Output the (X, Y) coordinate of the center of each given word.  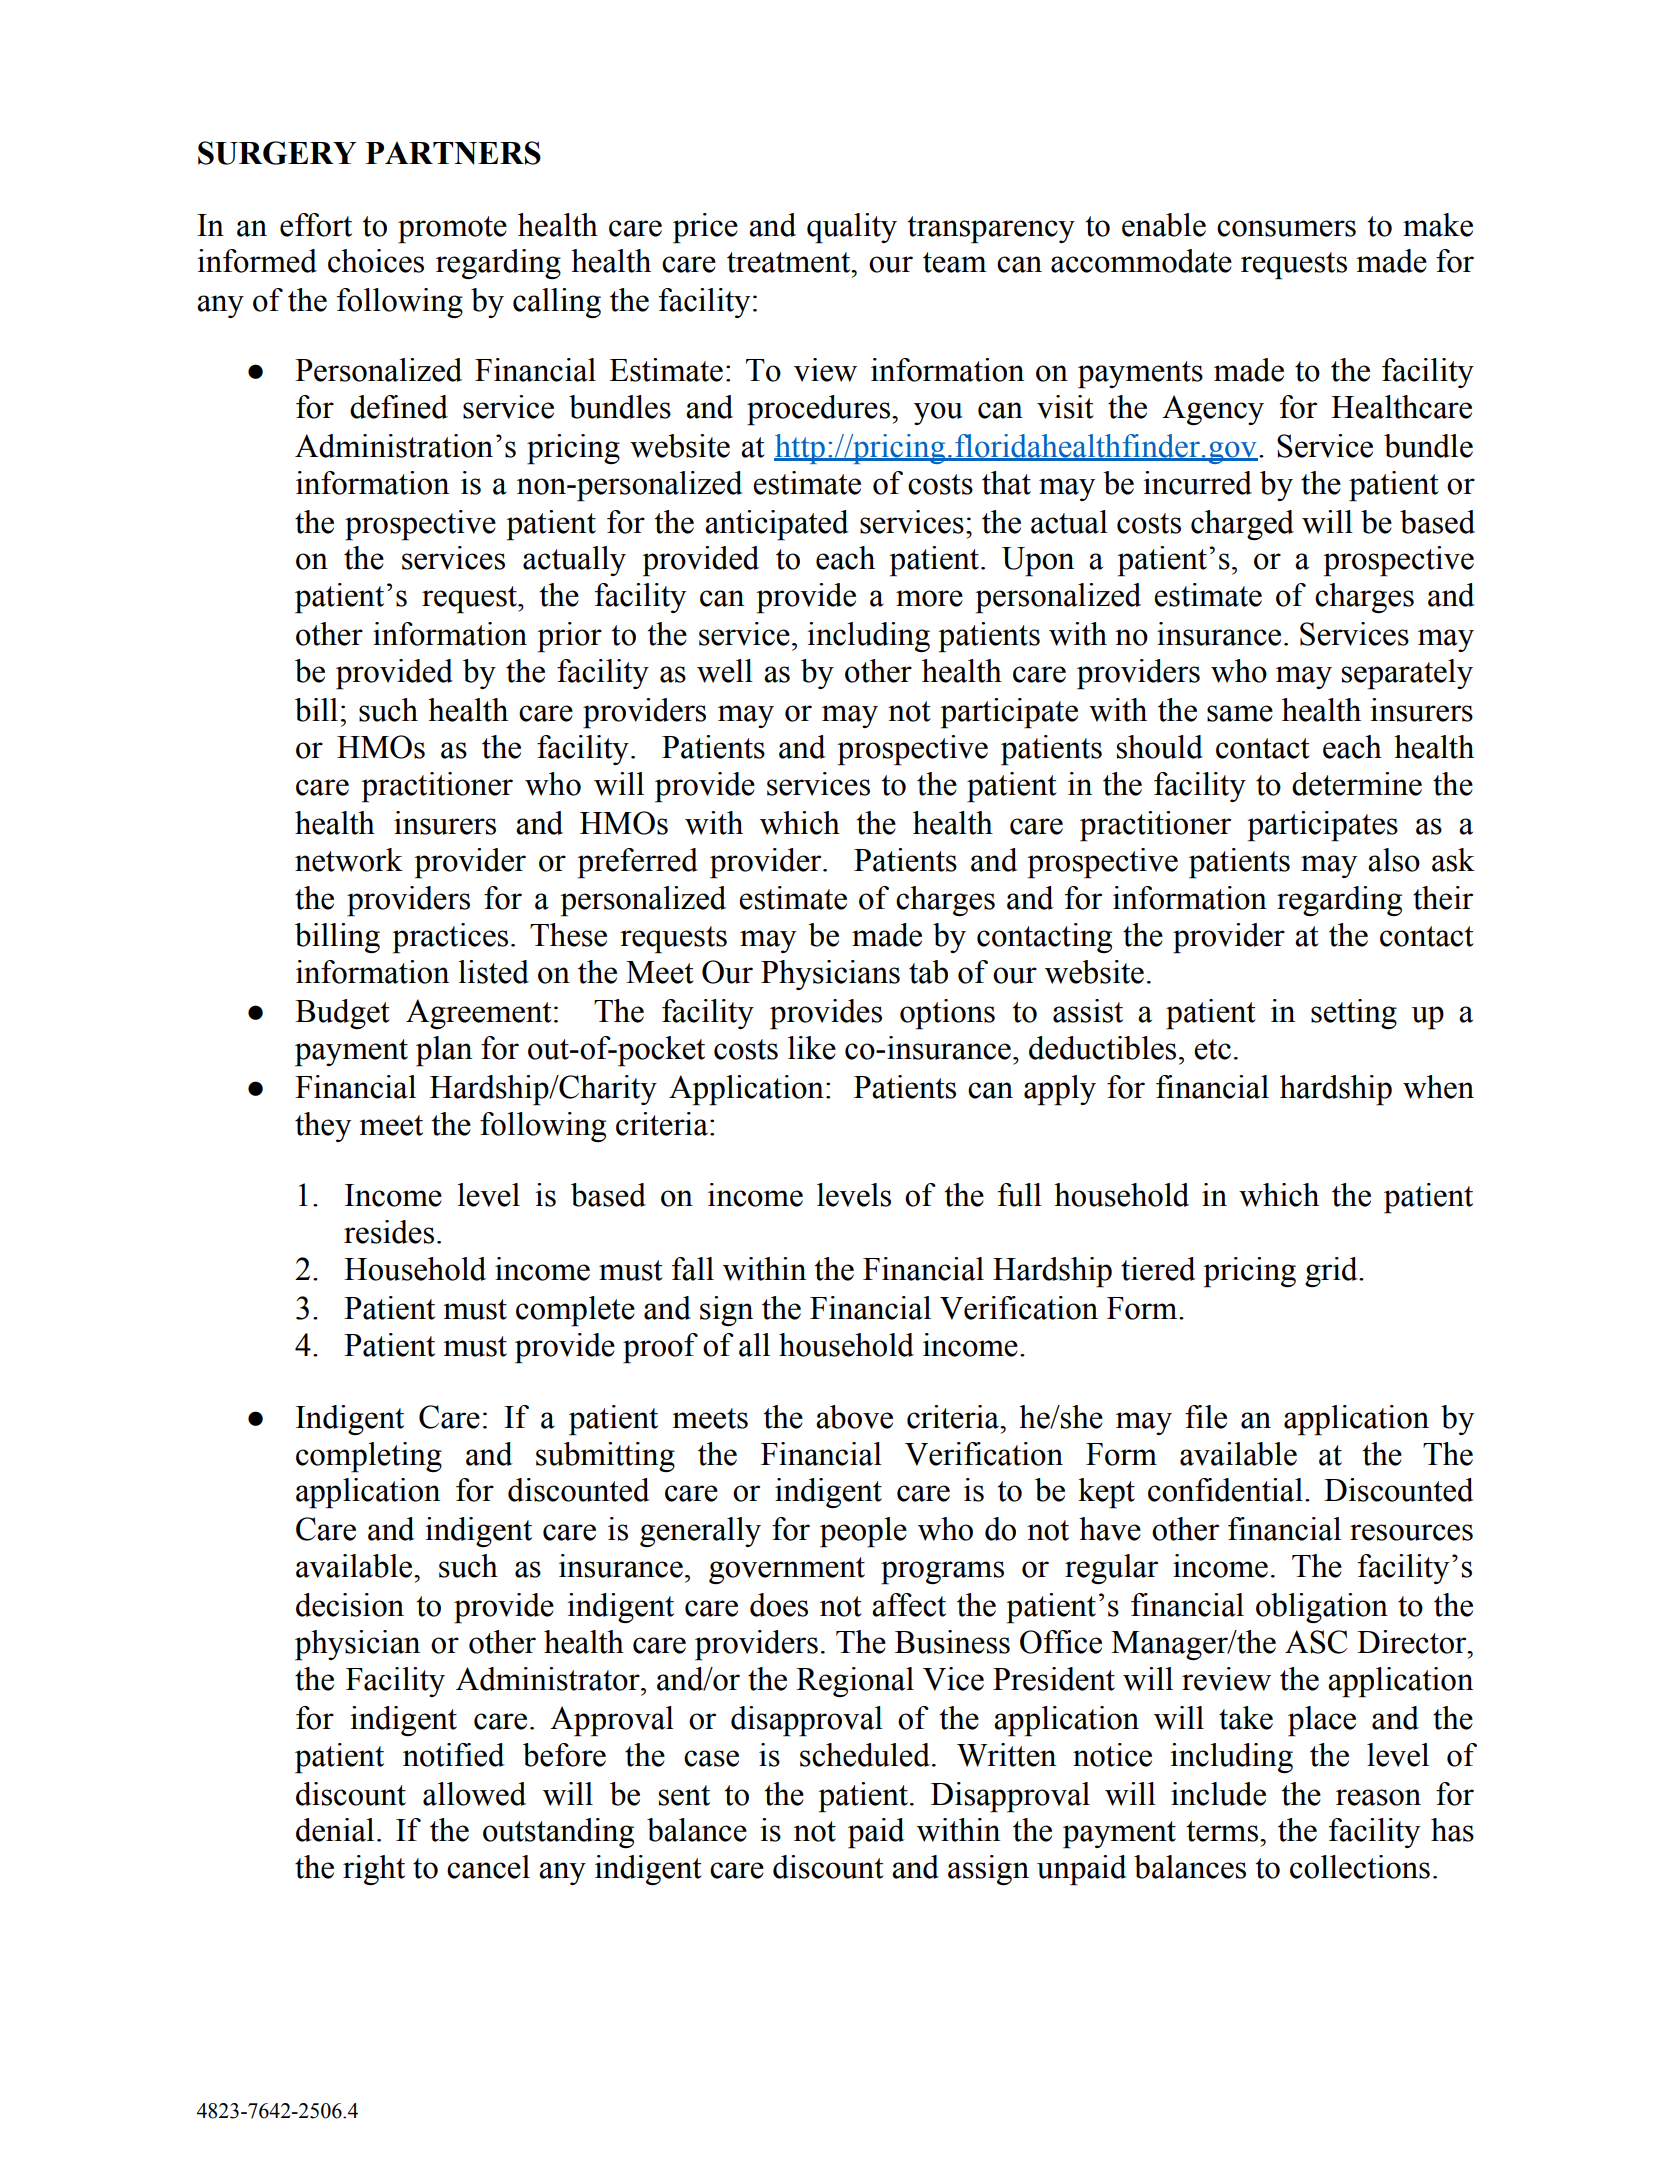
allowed (474, 1794)
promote (452, 230)
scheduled (865, 1755)
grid (1332, 1272)
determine (1357, 784)
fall (693, 1269)
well (725, 671)
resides (389, 1232)
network (349, 860)
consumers (1286, 228)
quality (852, 228)
